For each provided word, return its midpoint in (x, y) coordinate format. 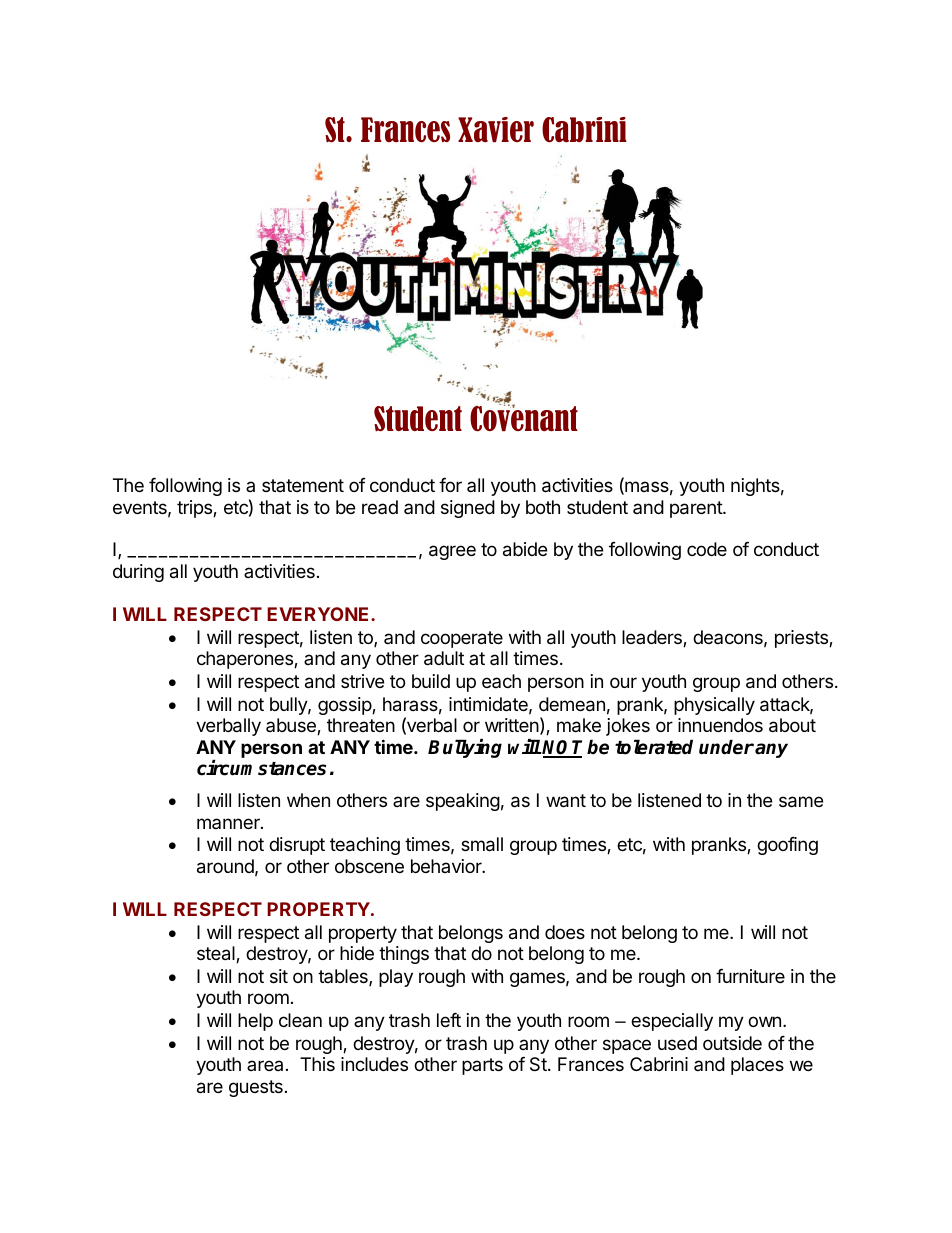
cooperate (462, 639)
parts (482, 1066)
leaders (653, 638)
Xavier (496, 129)
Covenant (524, 418)
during (138, 573)
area (265, 1065)
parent (697, 509)
